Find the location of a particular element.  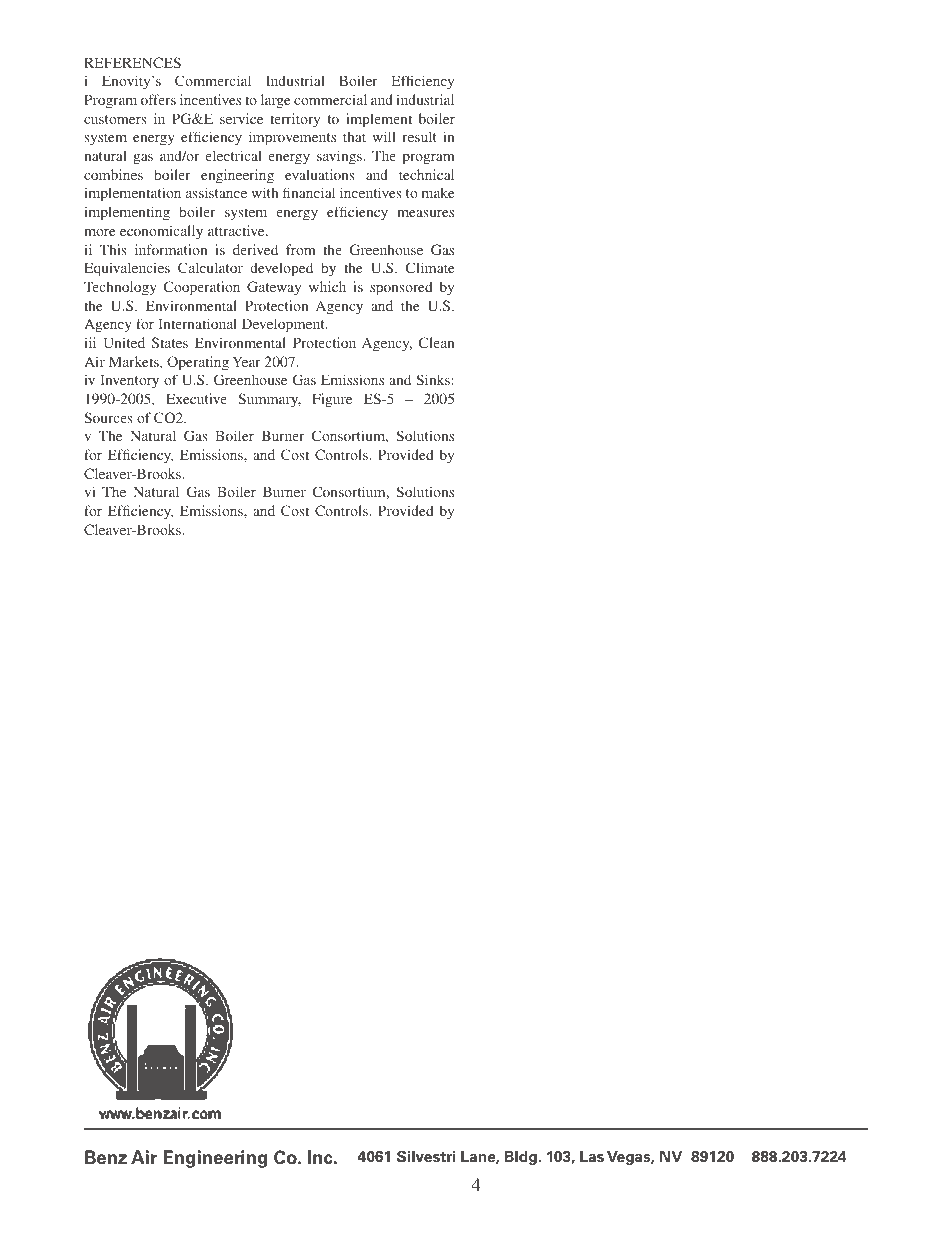

offers is located at coordinates (158, 99).
